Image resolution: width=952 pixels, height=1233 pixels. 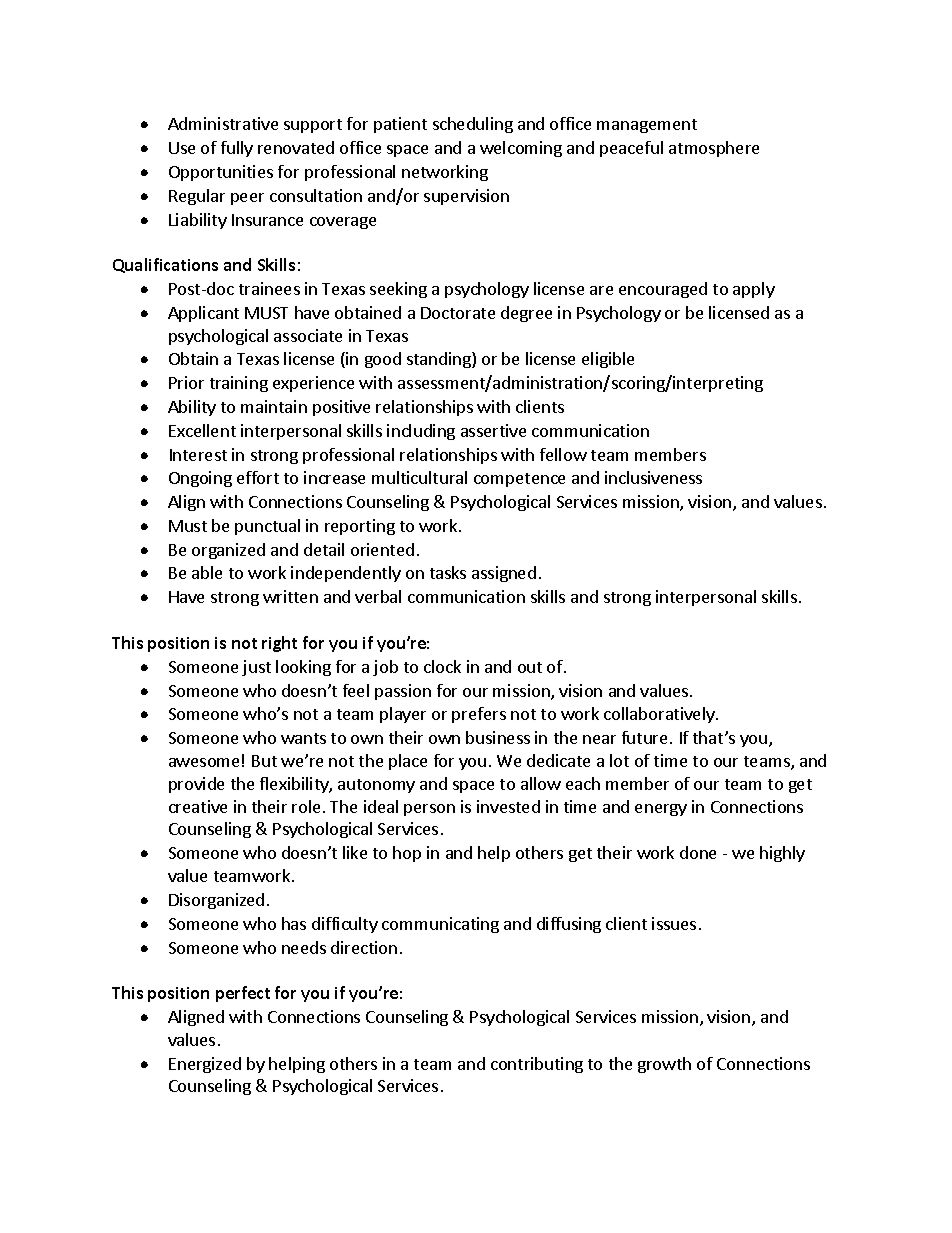 I want to click on standing, so click(x=440, y=360).
